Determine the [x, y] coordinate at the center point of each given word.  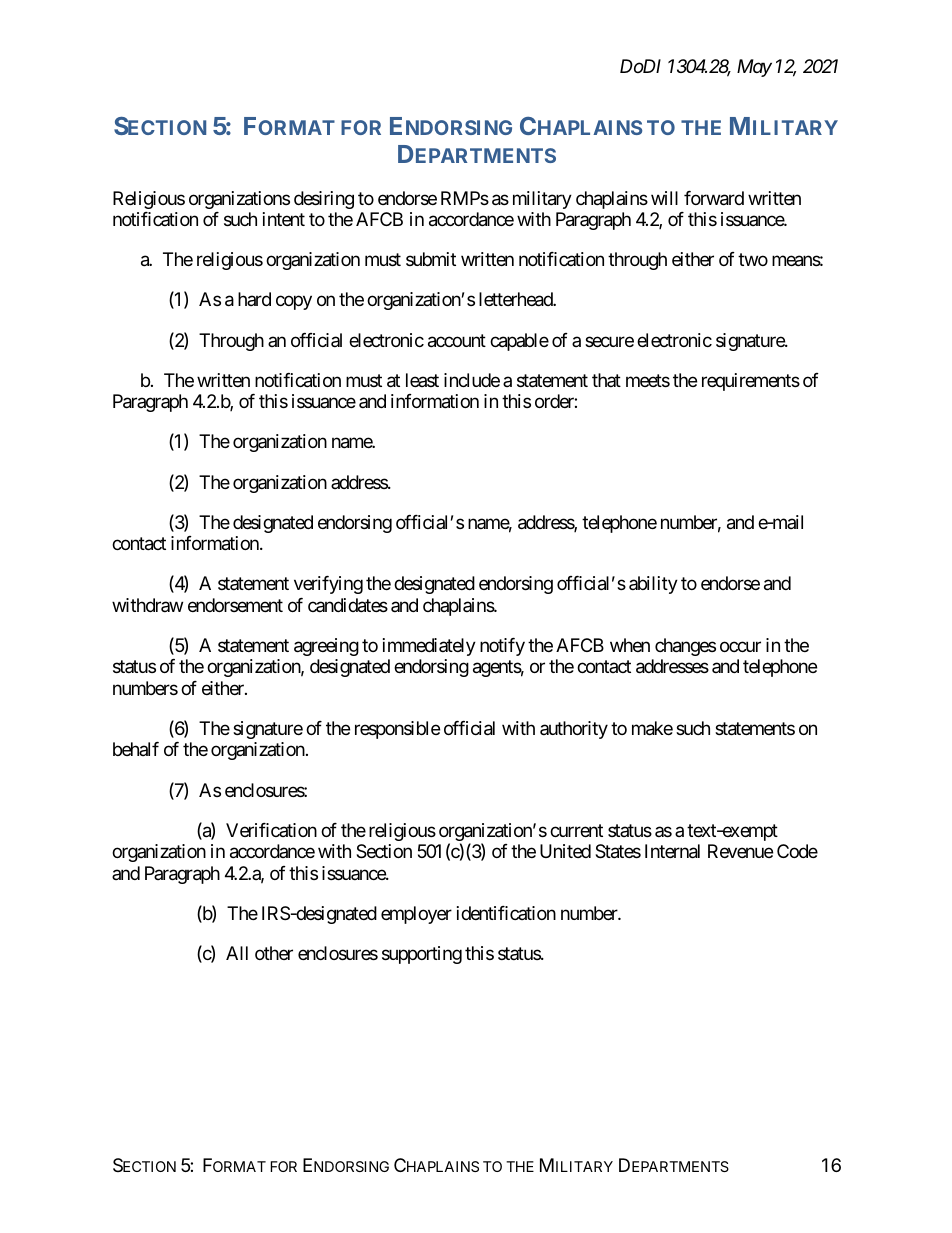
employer [416, 915]
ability [653, 585]
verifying [328, 585]
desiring [324, 200]
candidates [348, 605]
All [237, 953]
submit [431, 259]
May [754, 68]
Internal [672, 851]
